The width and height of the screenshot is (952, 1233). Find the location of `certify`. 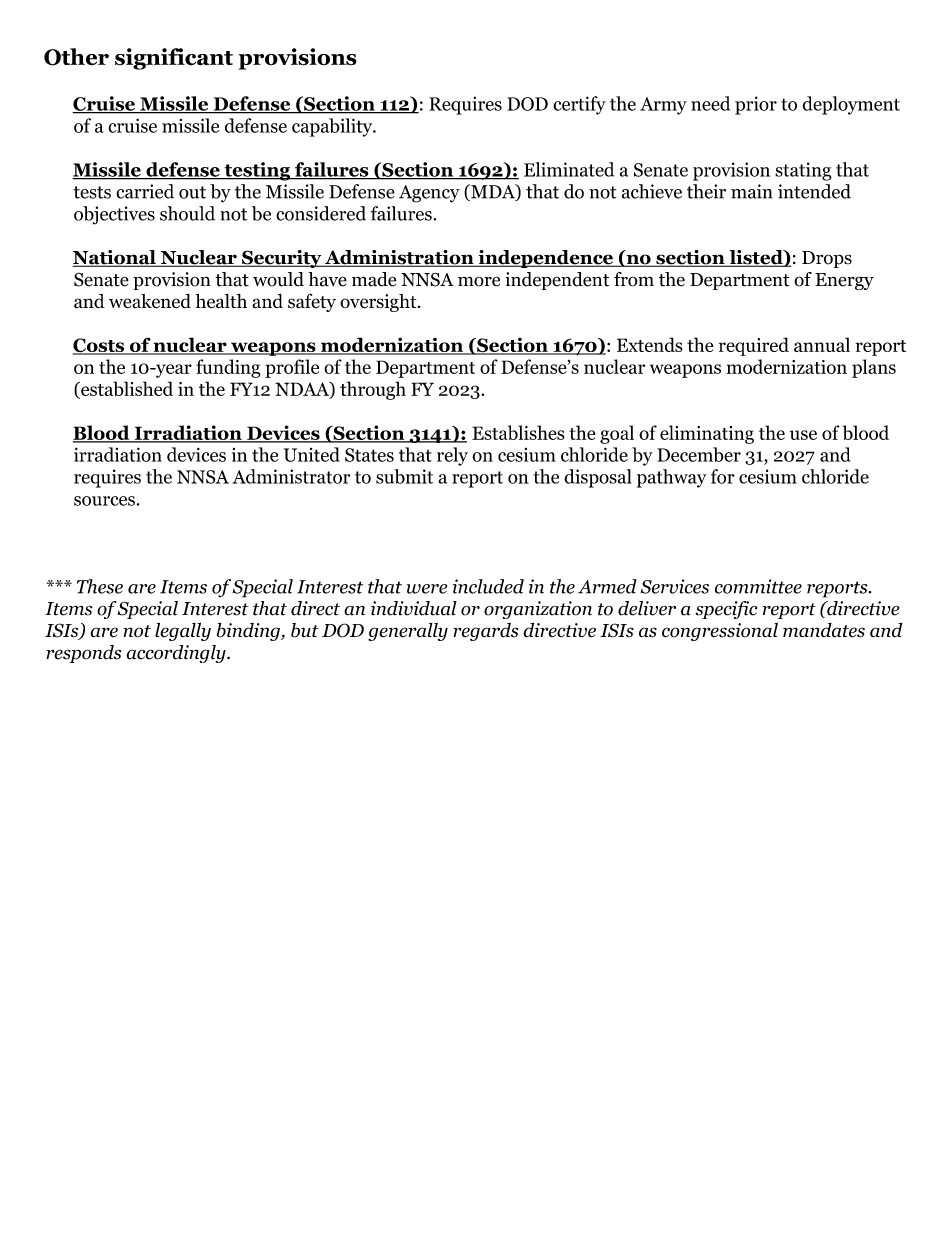

certify is located at coordinates (579, 105).
